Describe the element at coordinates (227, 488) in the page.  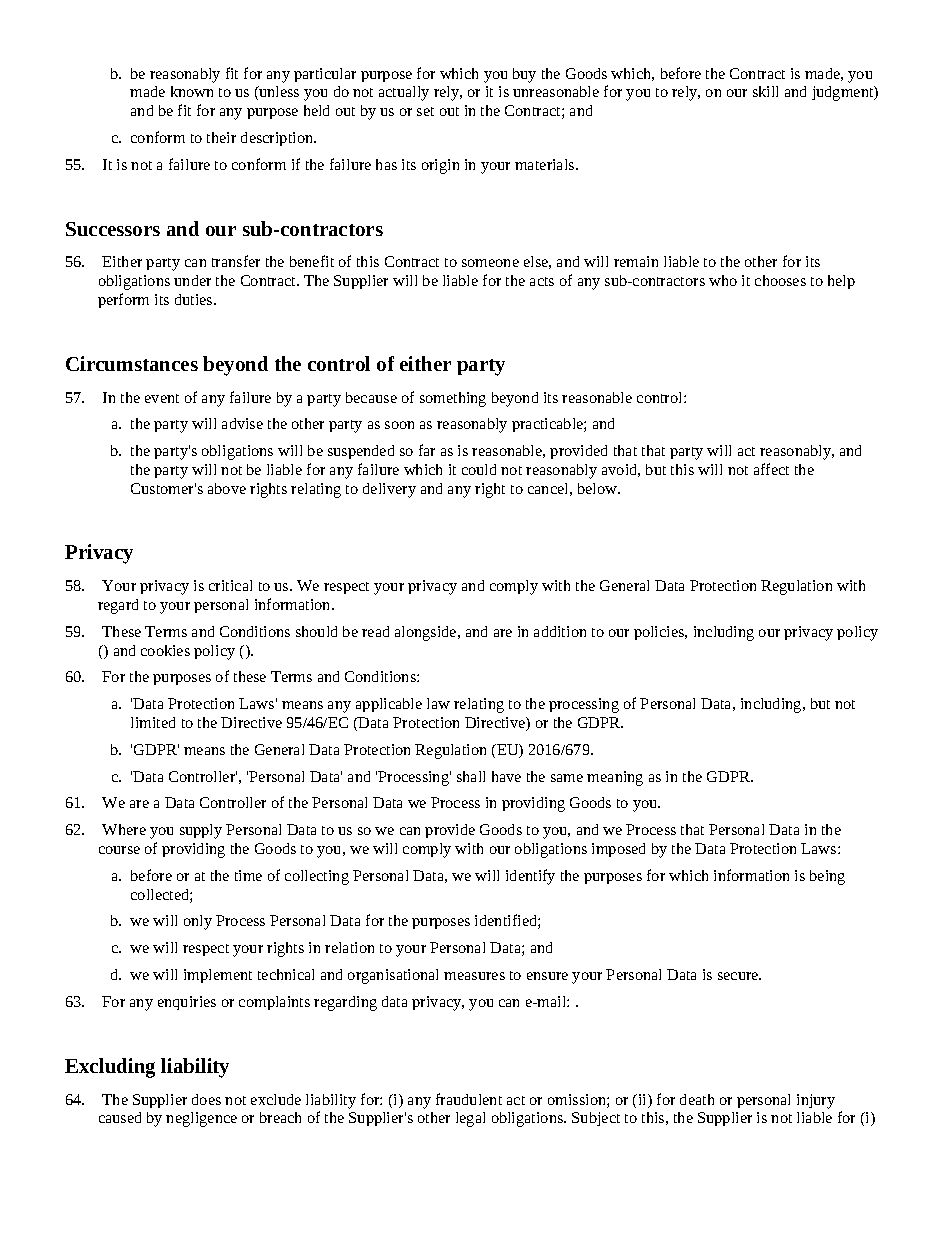
I see `above` at that location.
